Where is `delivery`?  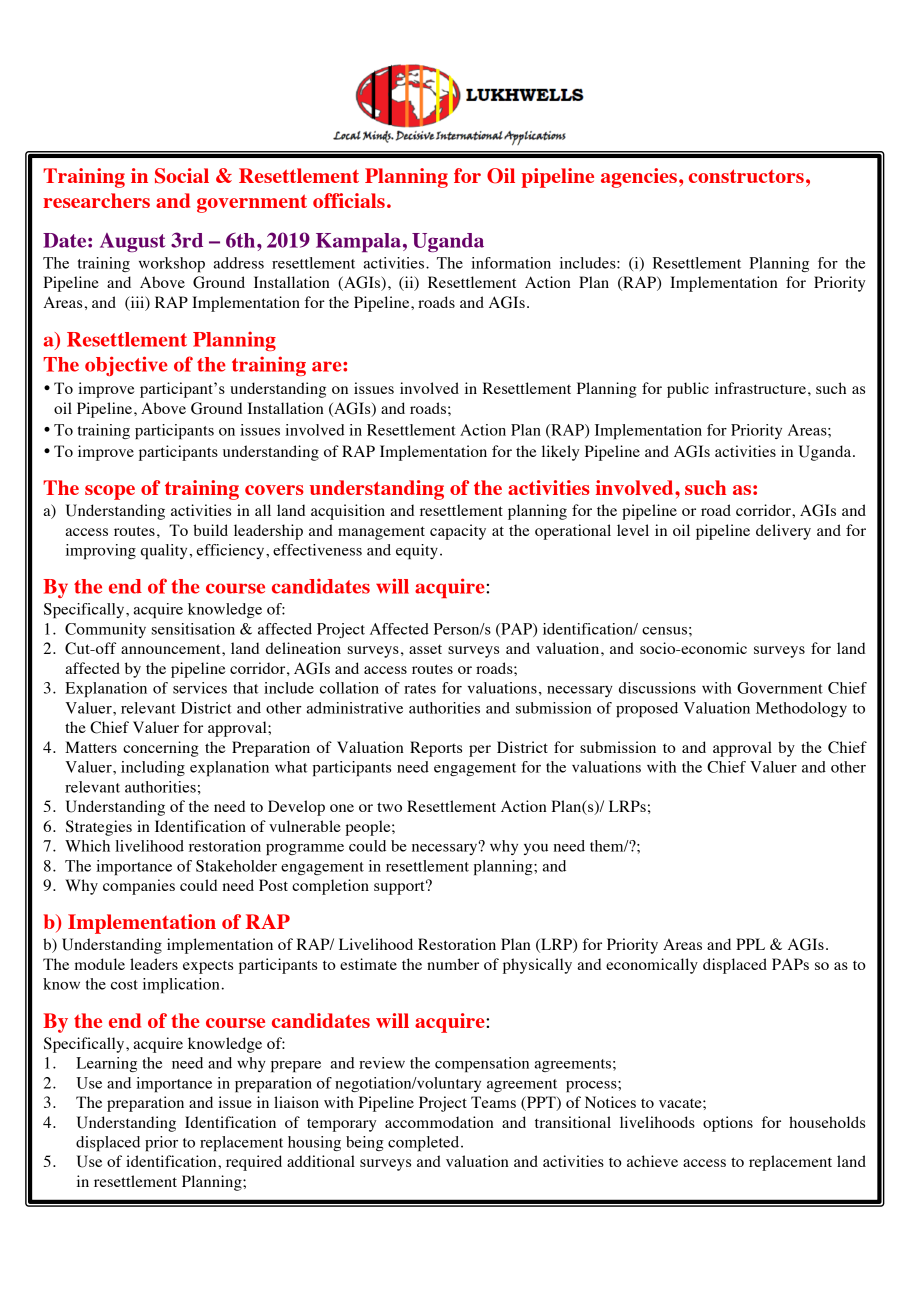 delivery is located at coordinates (783, 532).
